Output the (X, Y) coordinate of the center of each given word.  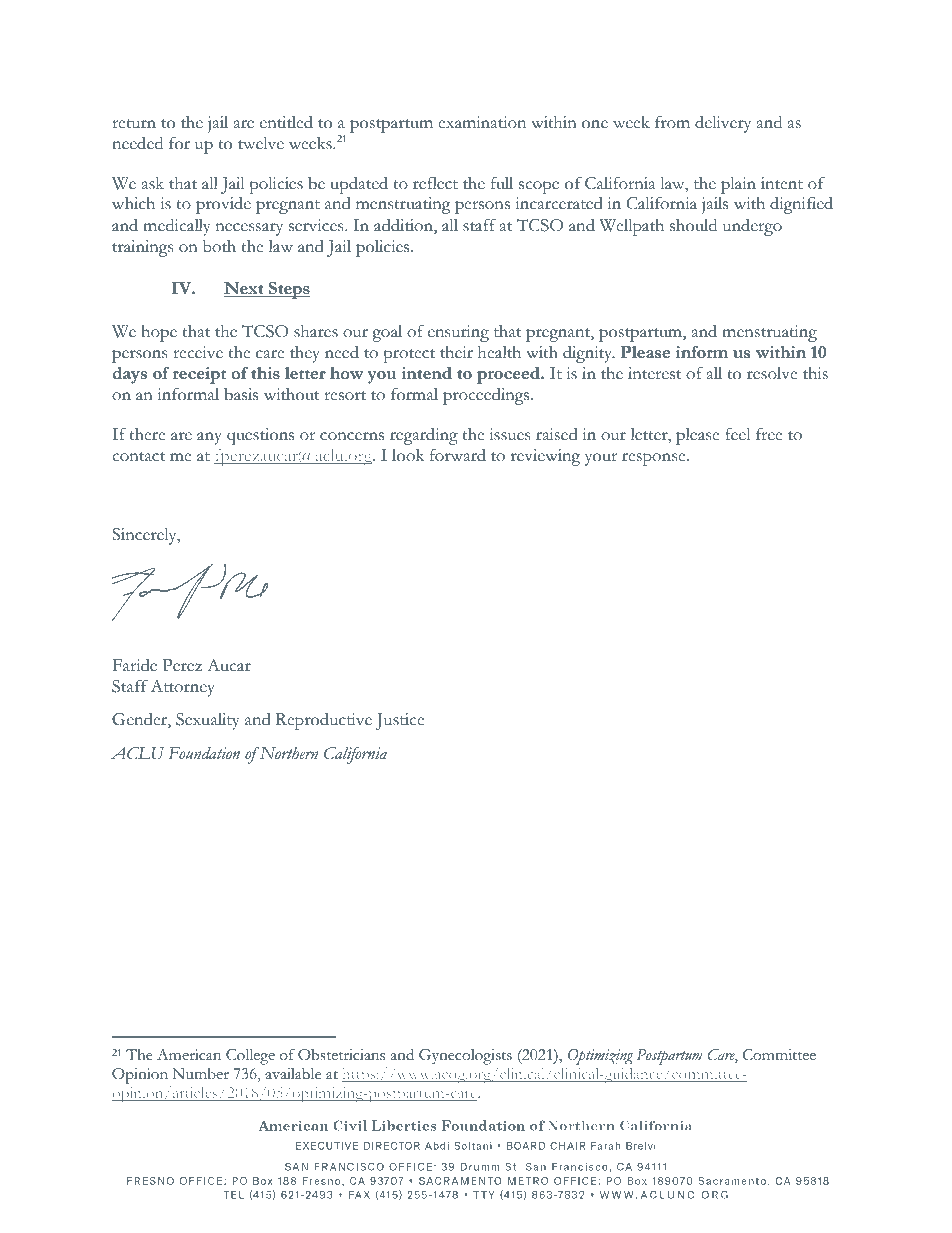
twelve (261, 143)
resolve (772, 373)
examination (482, 122)
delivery (723, 124)
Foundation (204, 753)
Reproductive (324, 721)
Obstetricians (341, 1055)
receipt (199, 375)
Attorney (182, 688)
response (655, 459)
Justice (400, 721)
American (189, 1055)
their (456, 352)
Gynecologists (465, 1057)
